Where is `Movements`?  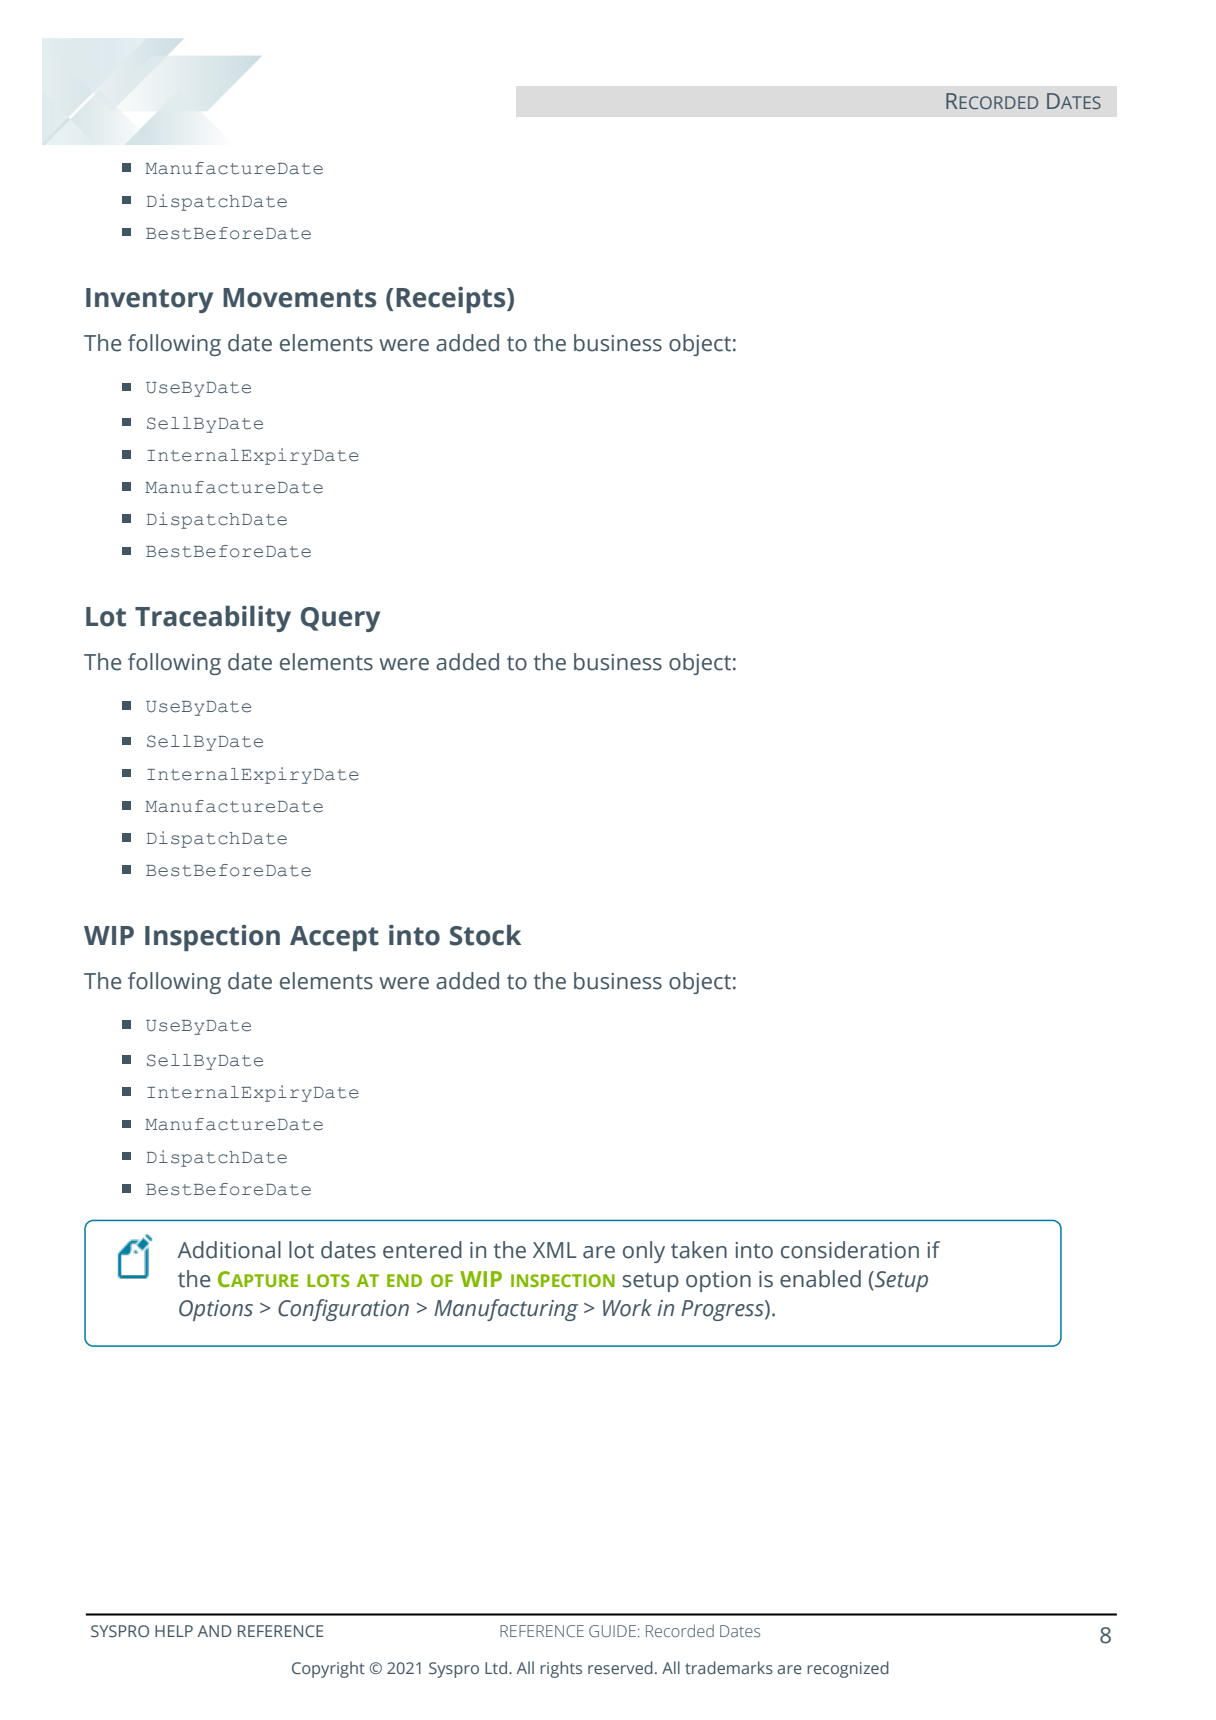 Movements is located at coordinates (299, 298).
